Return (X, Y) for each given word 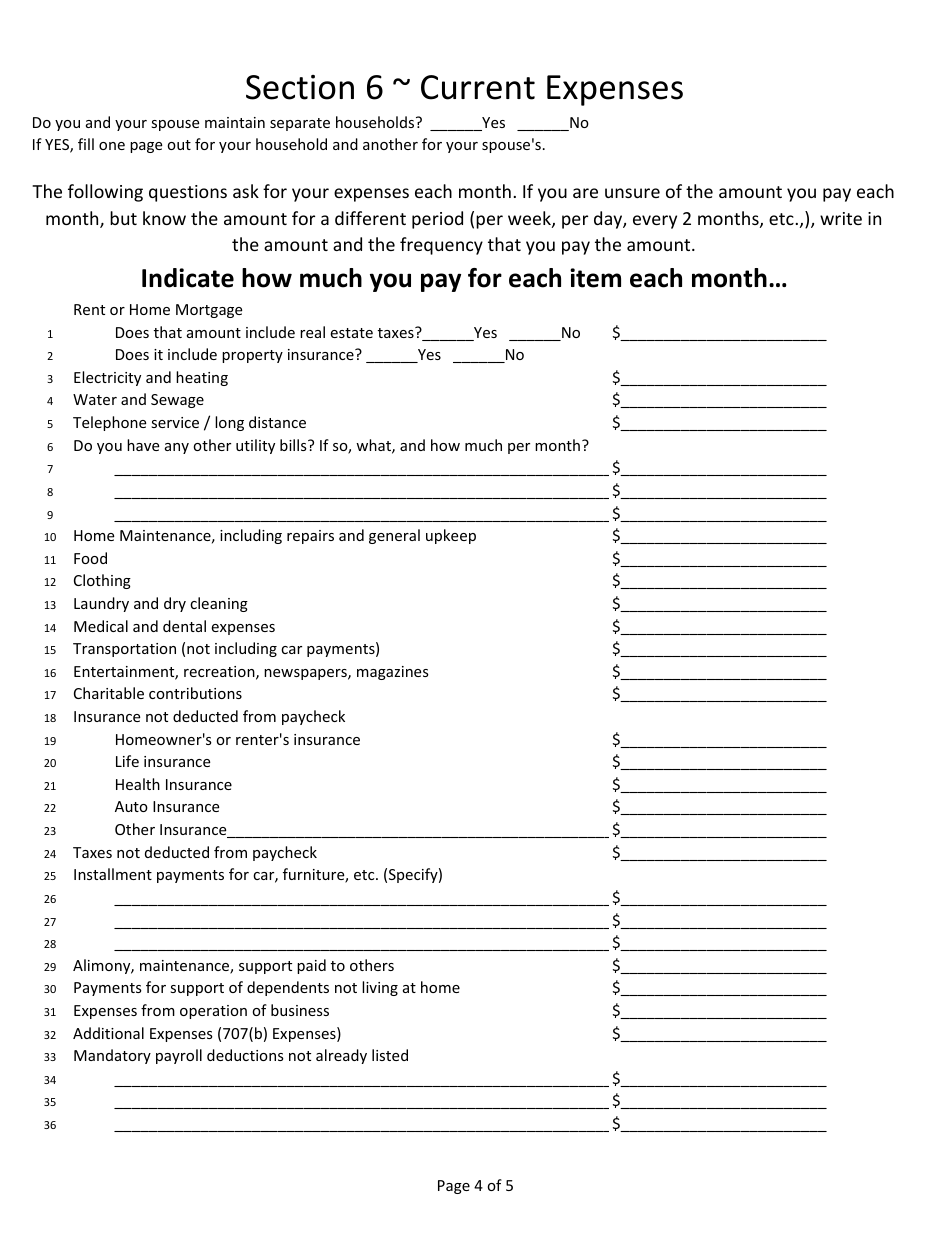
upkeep (451, 536)
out (179, 145)
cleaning (219, 604)
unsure (632, 193)
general (394, 536)
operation (213, 1012)
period (437, 220)
